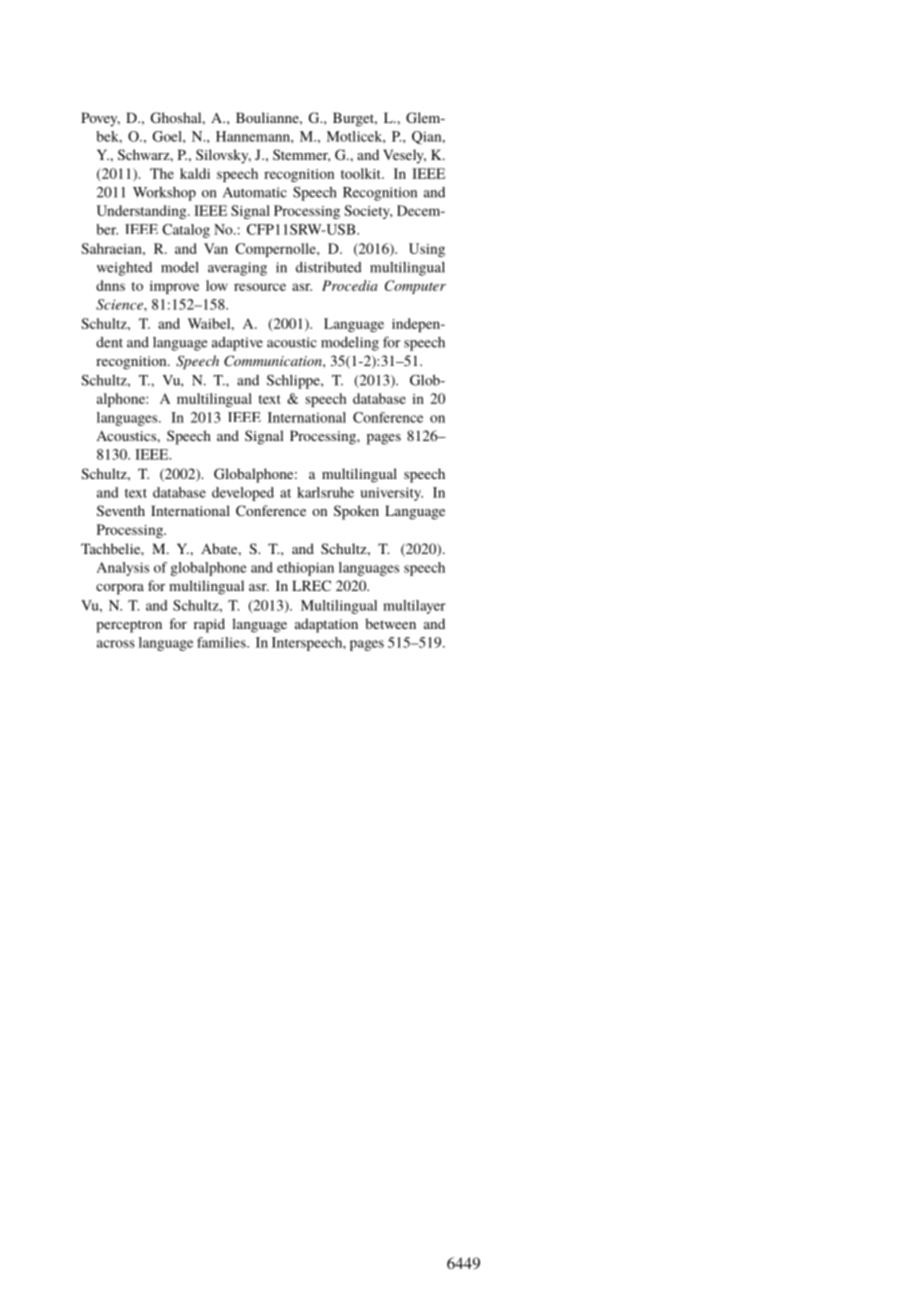 This image has height=1308, width=924. What do you see at coordinates (222, 642) in the image?
I see `families` at bounding box center [222, 642].
